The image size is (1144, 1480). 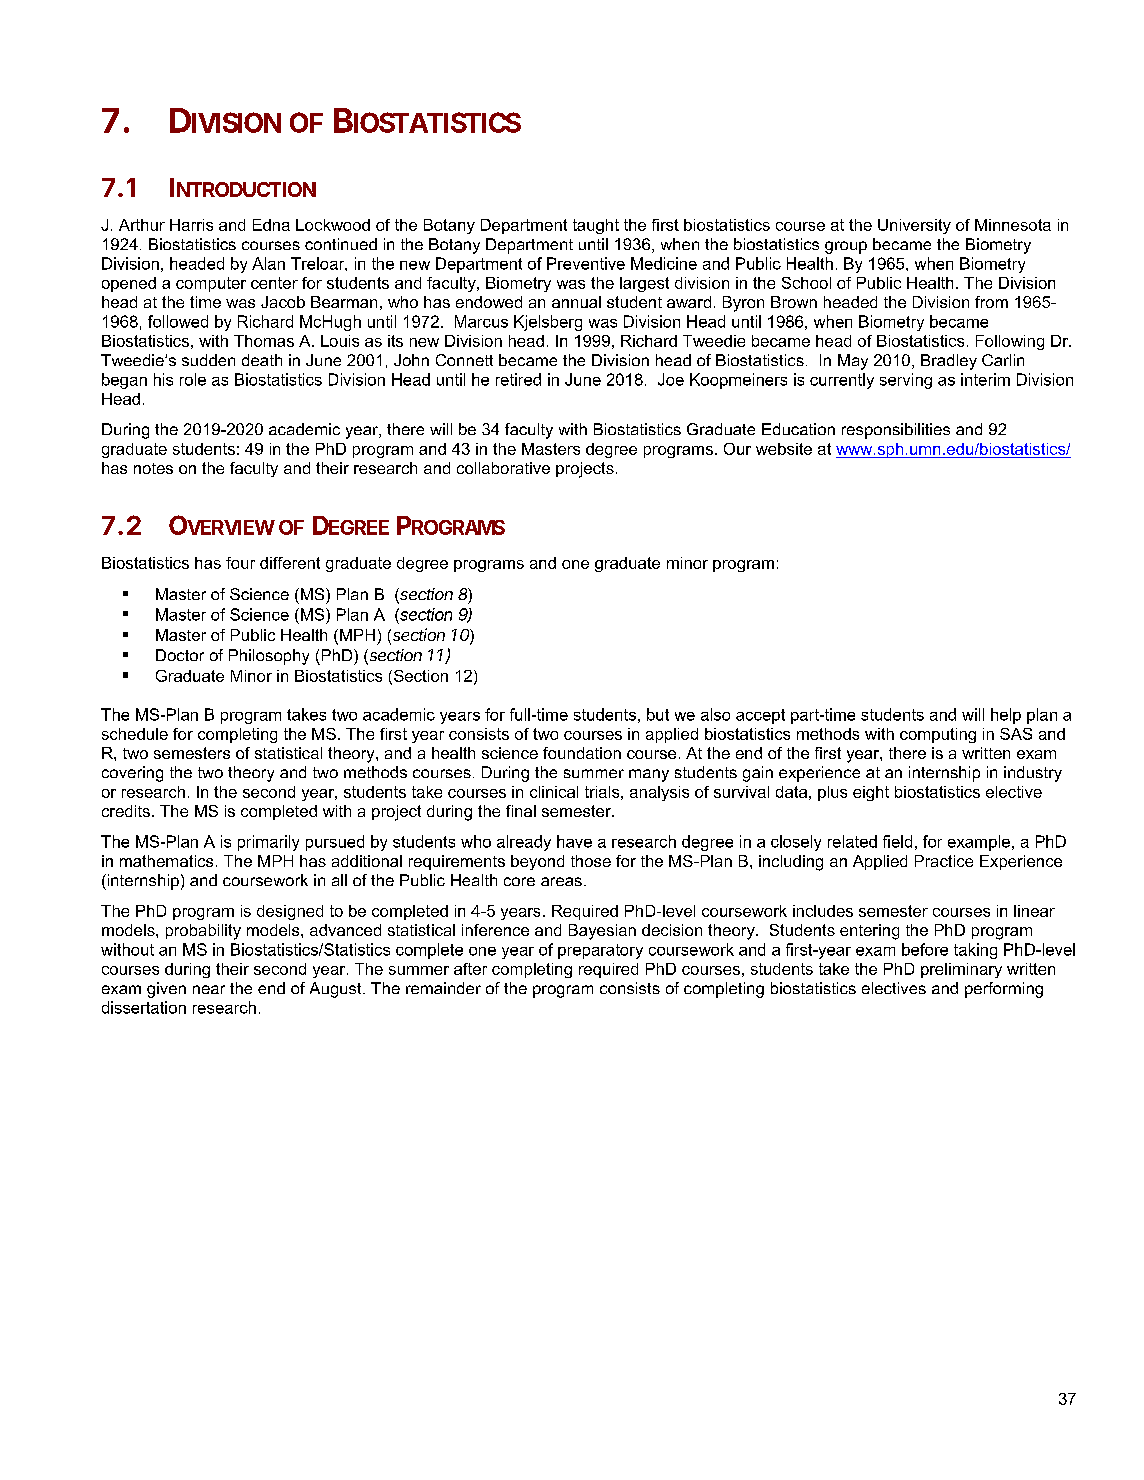 What do you see at coordinates (582, 753) in the screenshot?
I see `foundation` at bounding box center [582, 753].
